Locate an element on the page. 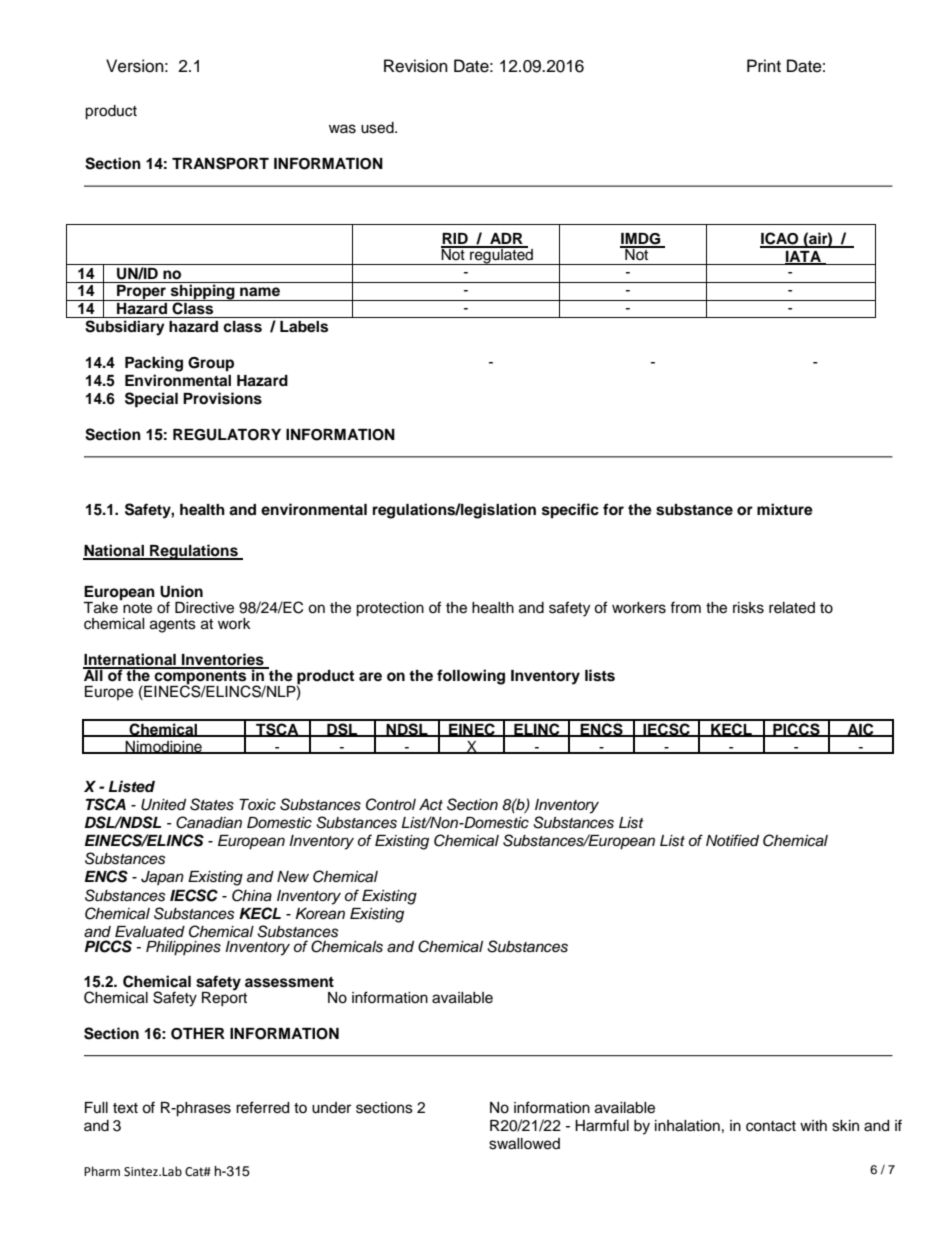 Image resolution: width=952 pixels, height=1233 pixels. TRANSPORT is located at coordinates (220, 163).
